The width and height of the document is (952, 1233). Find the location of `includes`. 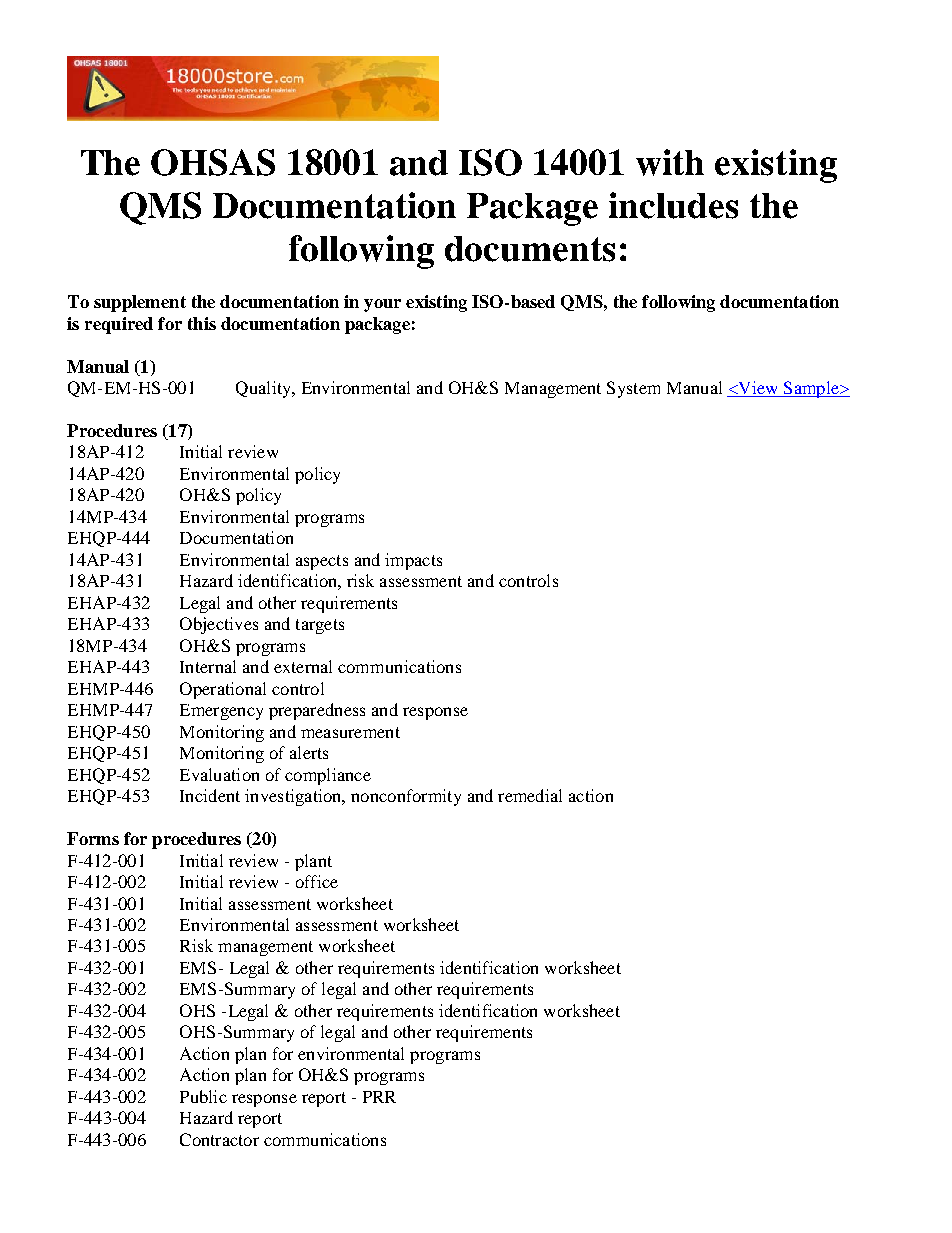

includes is located at coordinates (673, 205).
